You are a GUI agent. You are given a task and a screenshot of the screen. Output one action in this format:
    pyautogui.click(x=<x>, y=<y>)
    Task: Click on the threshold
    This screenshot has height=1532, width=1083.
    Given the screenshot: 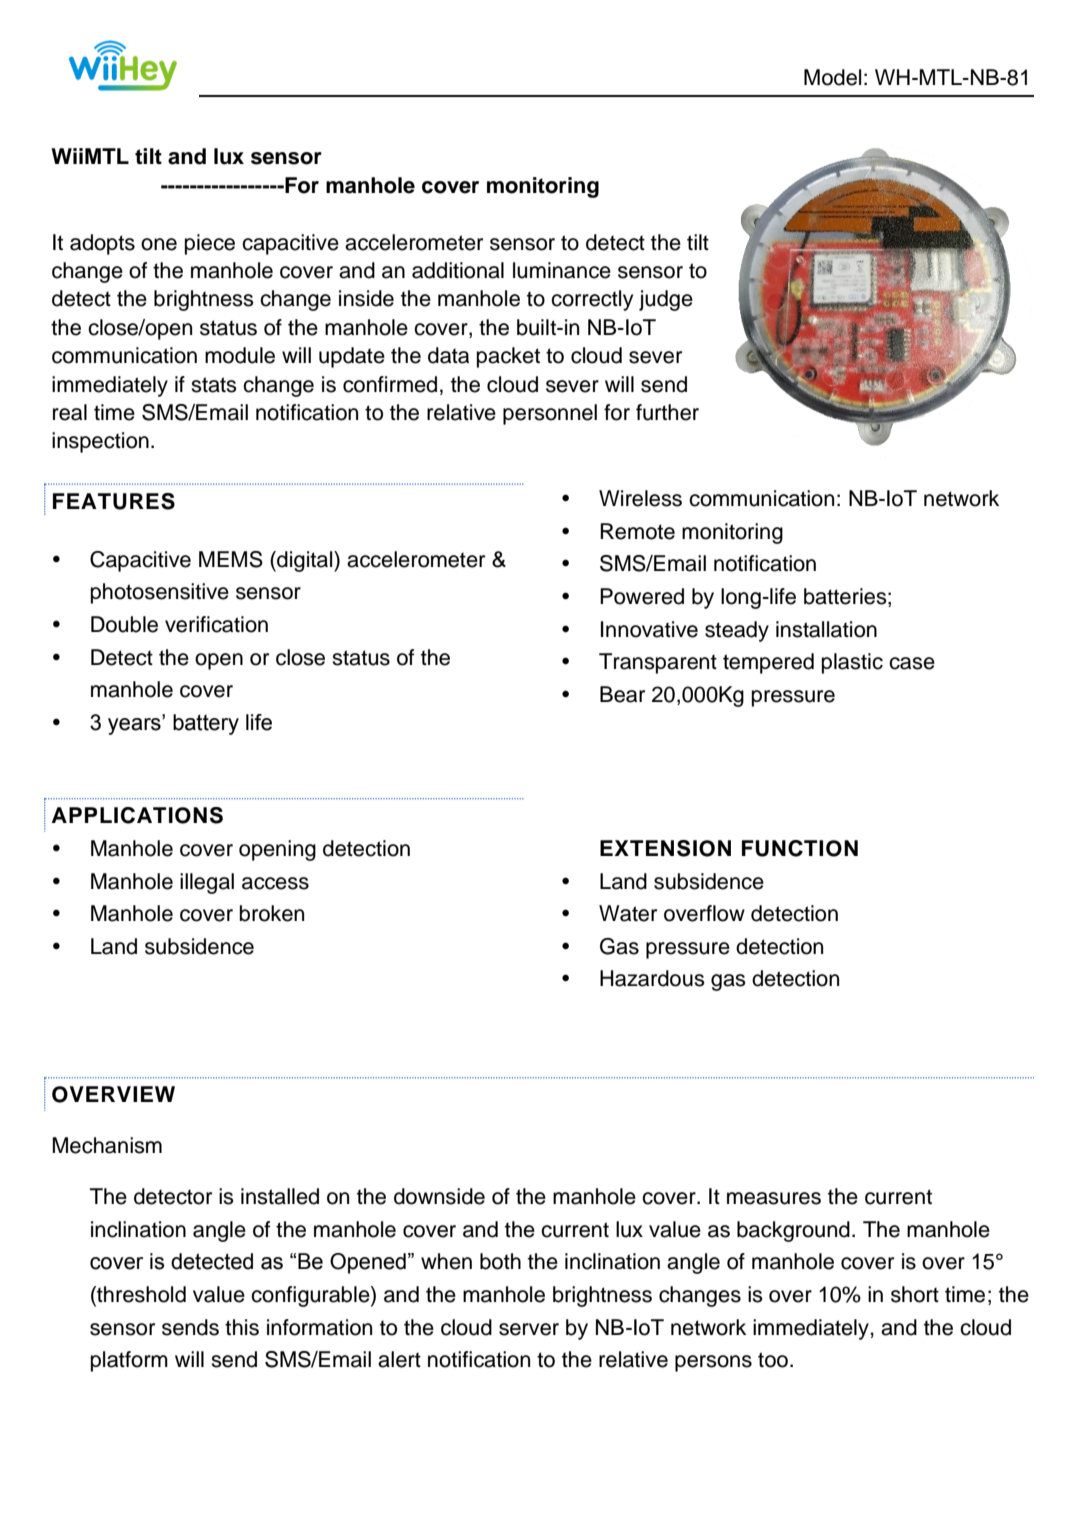 What is the action you would take?
    pyautogui.click(x=140, y=1295)
